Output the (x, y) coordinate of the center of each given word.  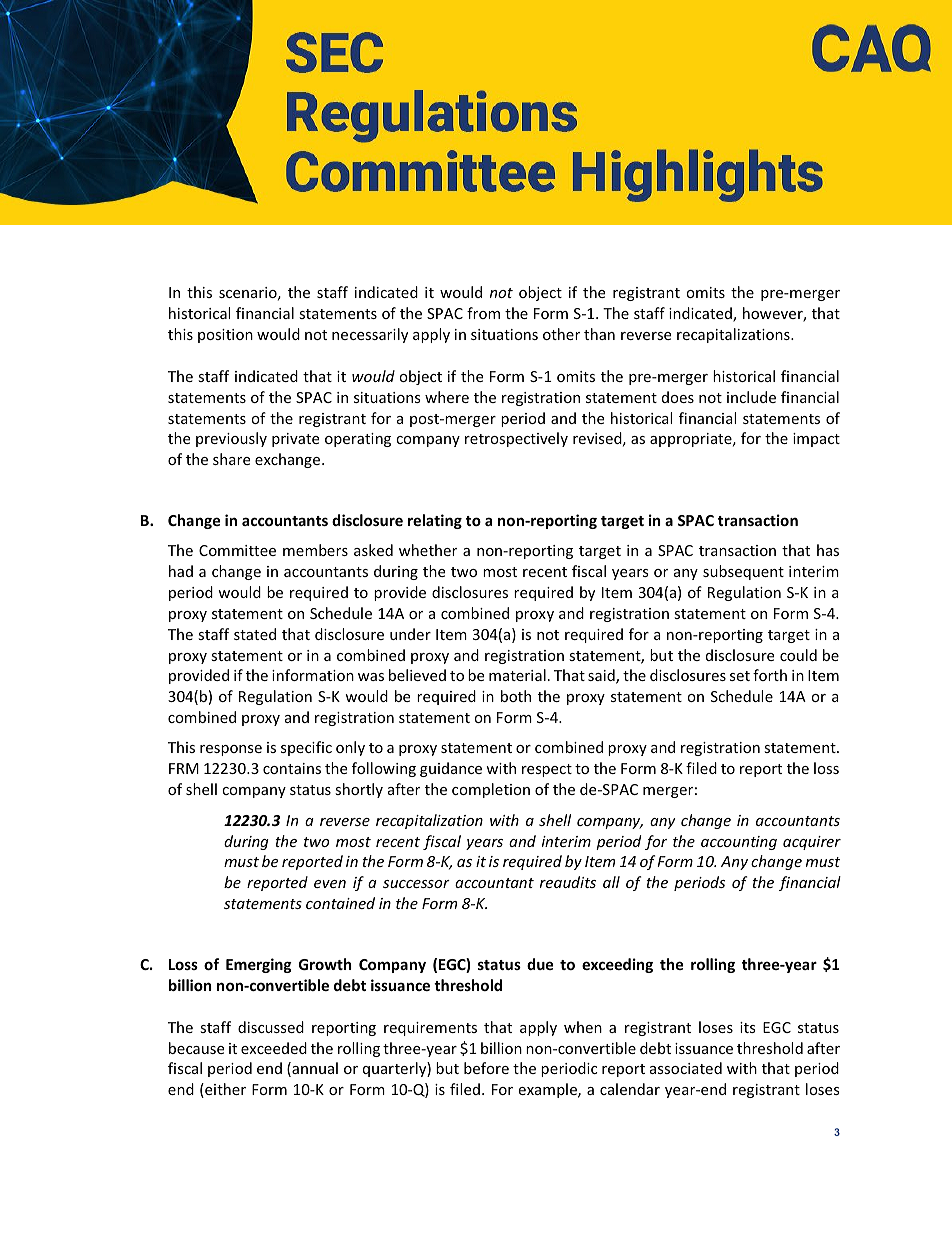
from (483, 313)
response (231, 750)
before (486, 1068)
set (740, 676)
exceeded (274, 1048)
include (751, 397)
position (225, 336)
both (516, 696)
